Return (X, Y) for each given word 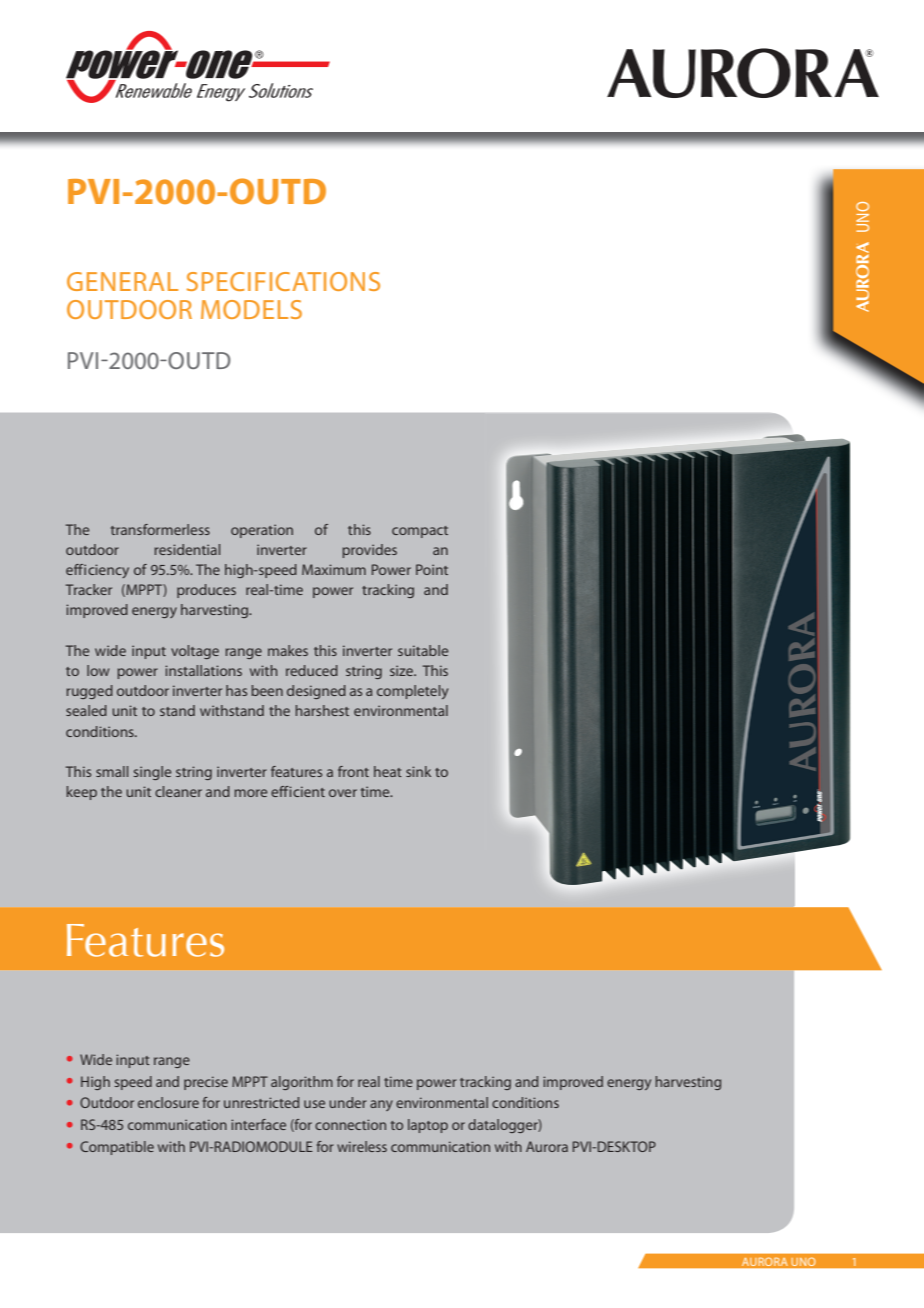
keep (82, 793)
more (250, 793)
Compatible (117, 1148)
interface (258, 1124)
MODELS (251, 309)
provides (369, 551)
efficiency (97, 571)
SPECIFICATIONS (283, 281)
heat (388, 771)
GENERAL (122, 281)
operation (262, 531)
